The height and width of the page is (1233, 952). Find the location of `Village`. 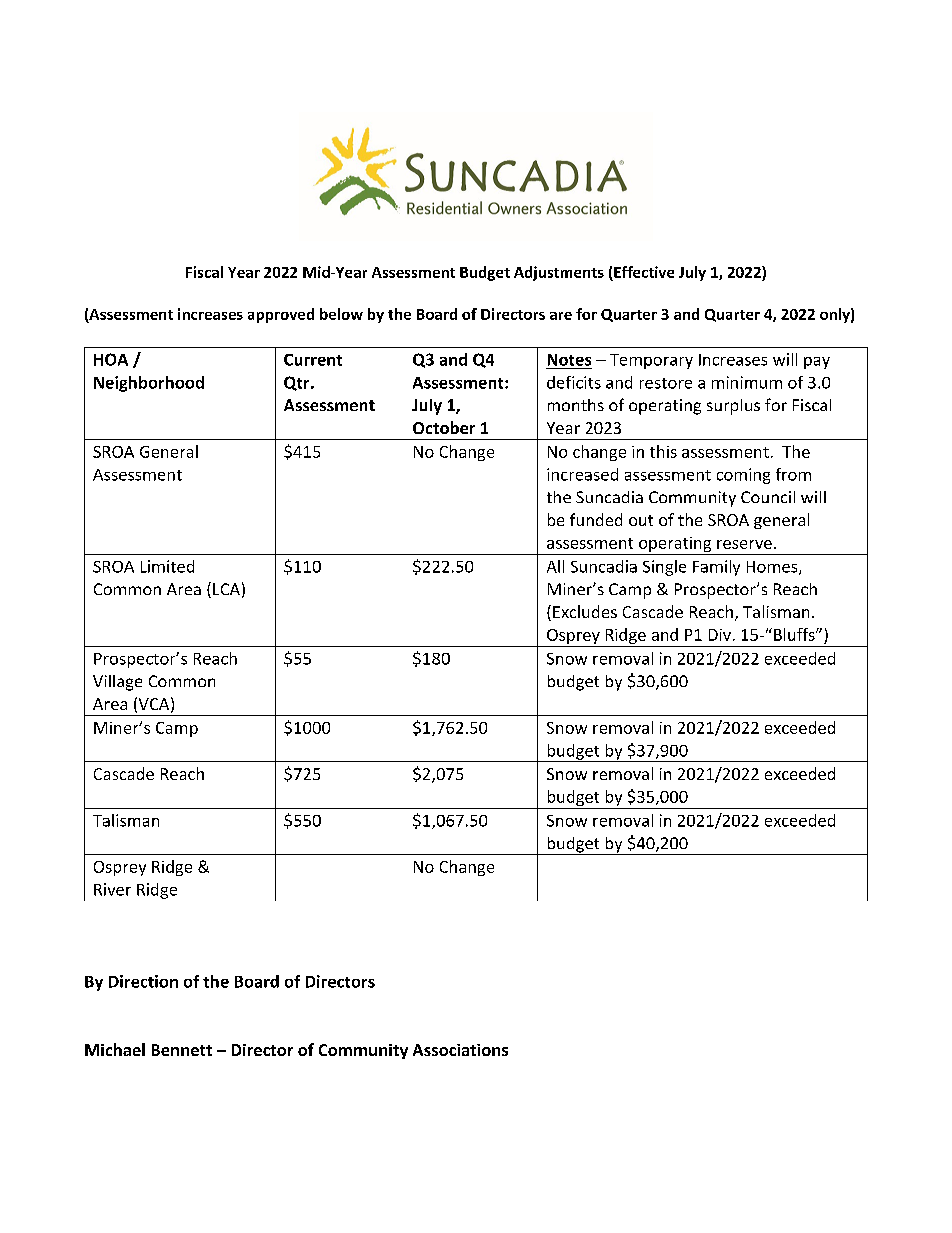

Village is located at coordinates (117, 683).
